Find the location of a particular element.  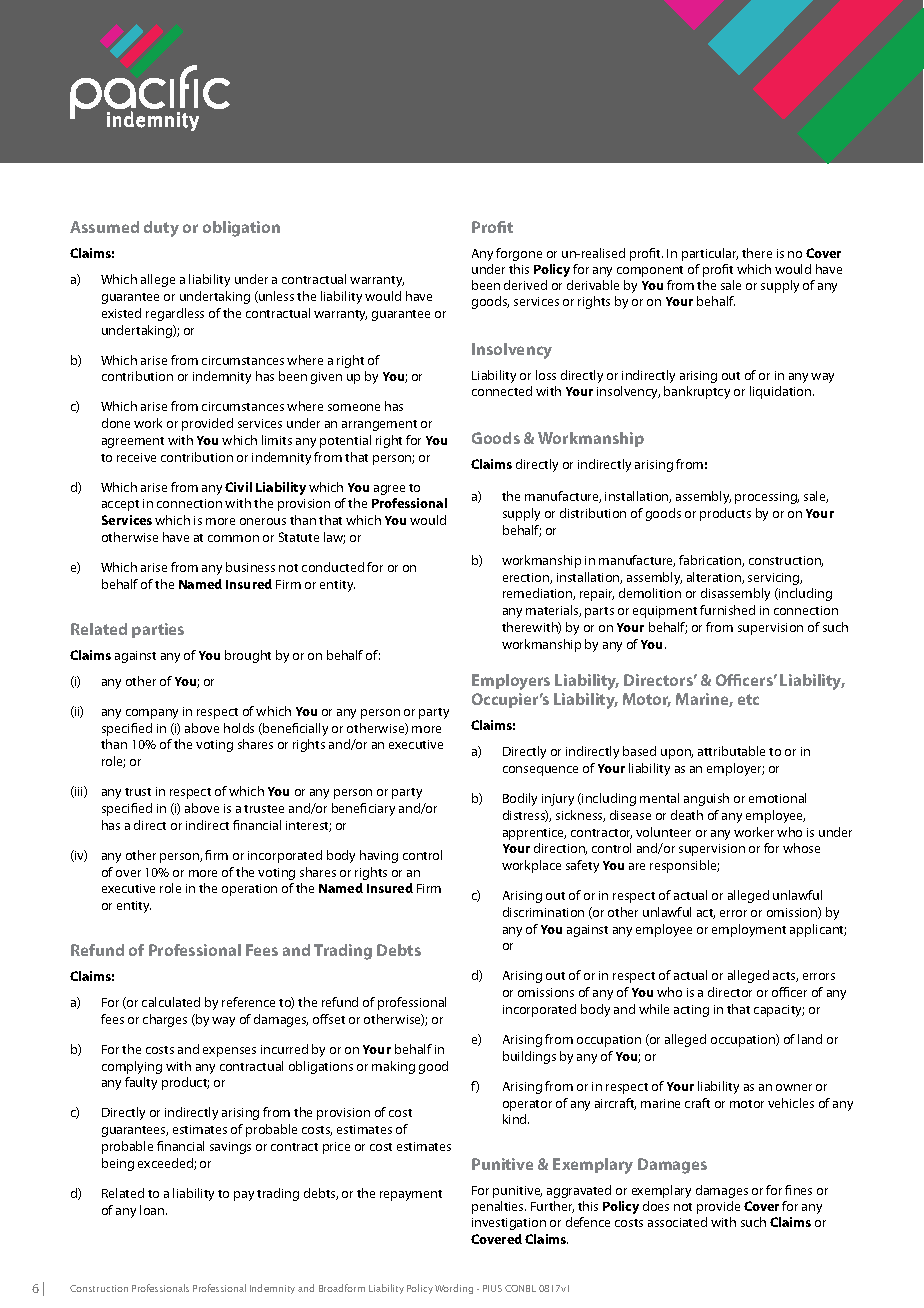

loan is located at coordinates (153, 1210).
